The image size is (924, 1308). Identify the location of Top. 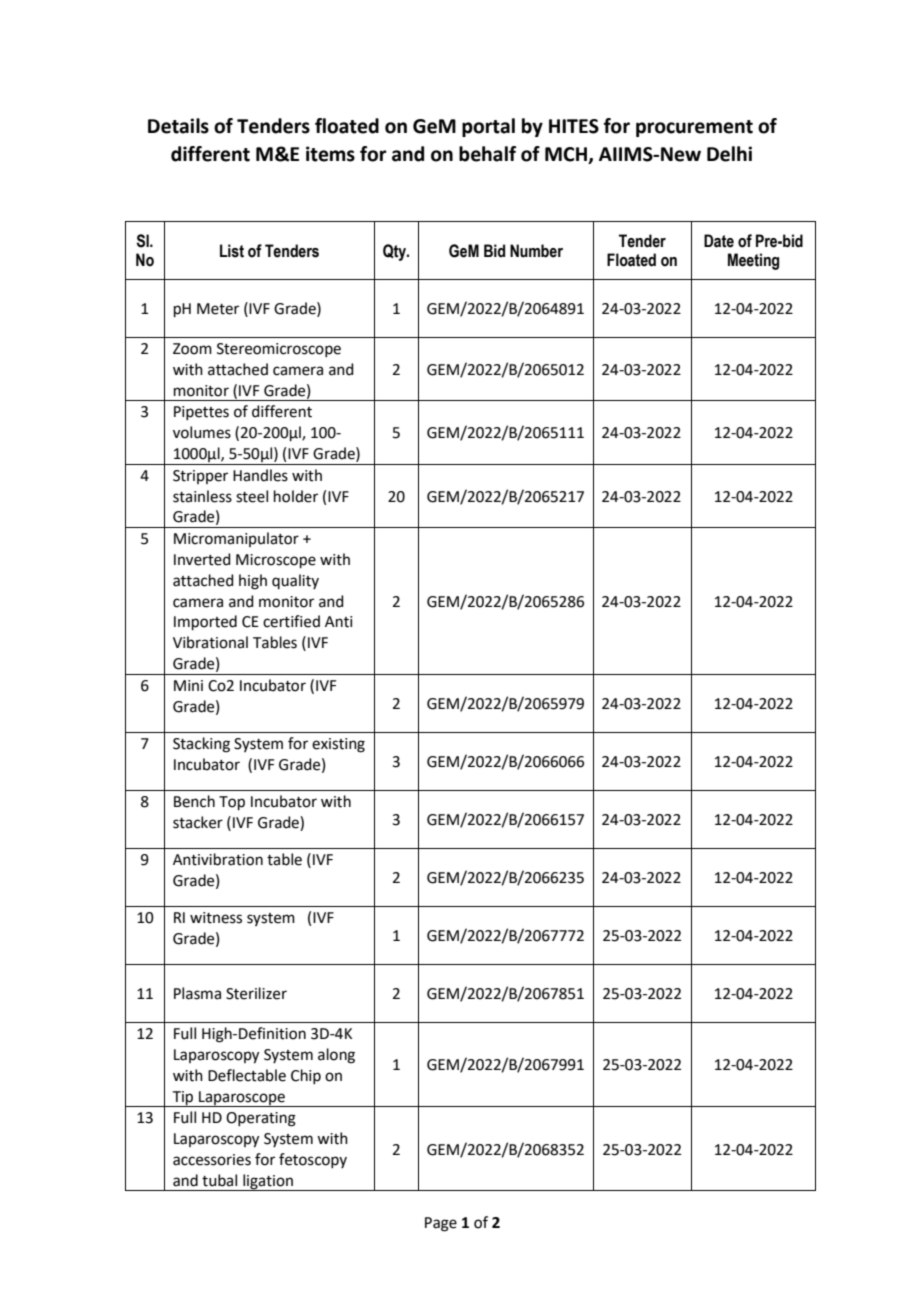
(232, 803).
